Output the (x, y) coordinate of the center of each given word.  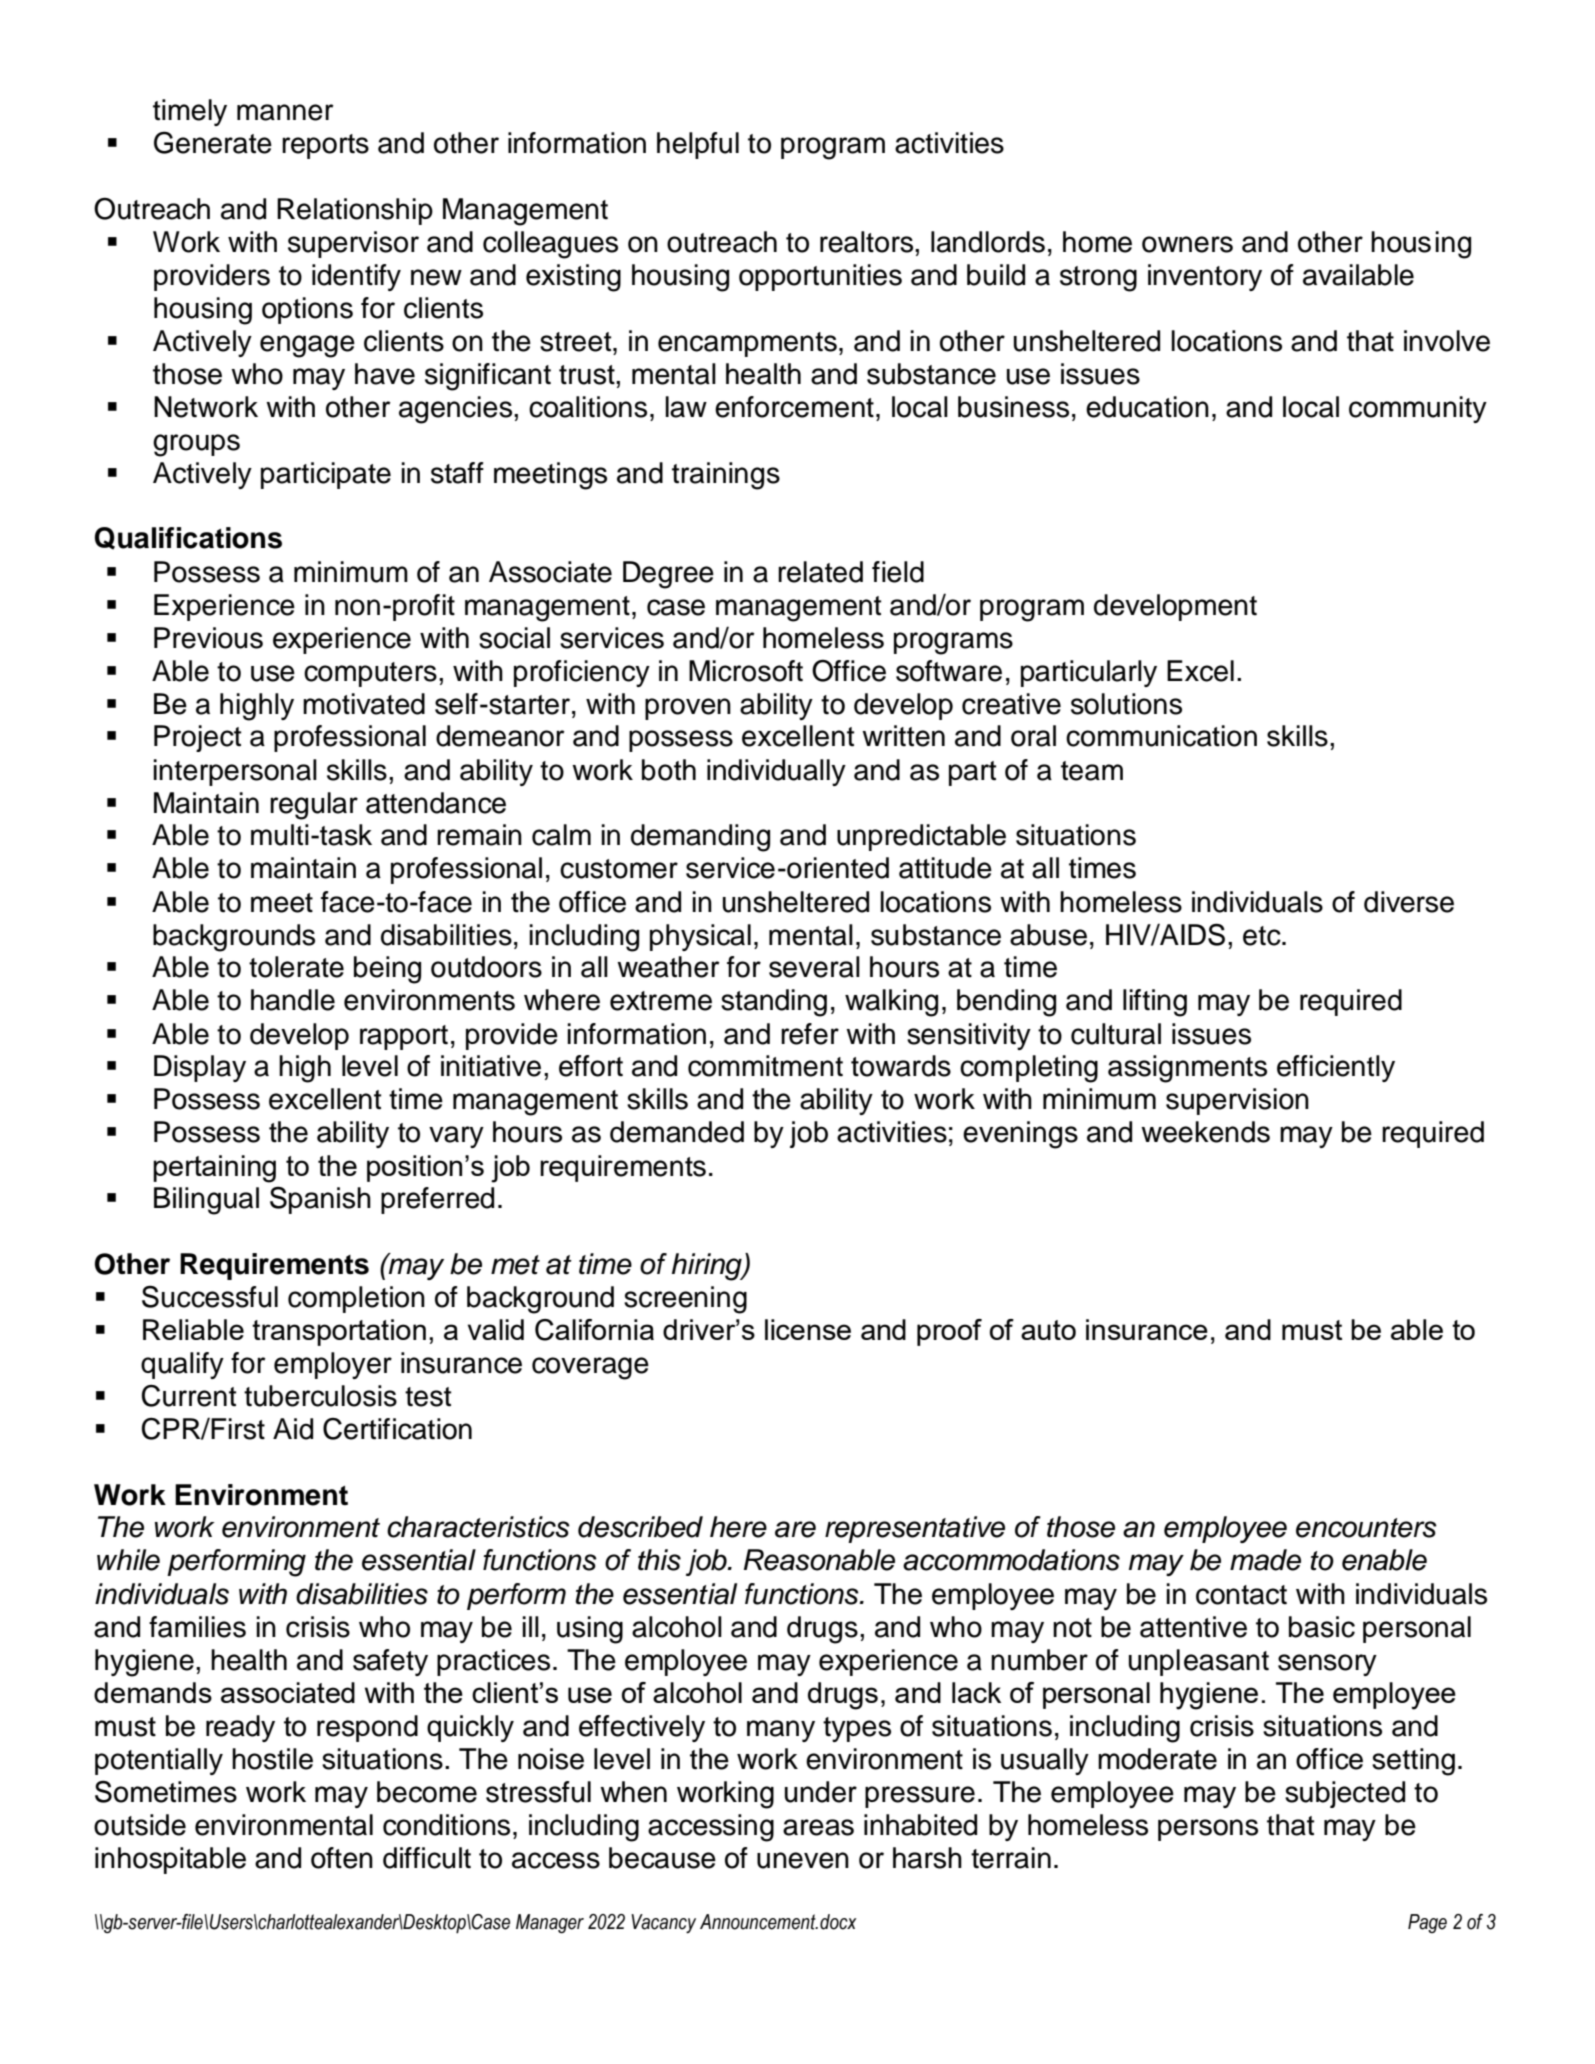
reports (325, 146)
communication (1161, 736)
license (808, 1329)
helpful (698, 145)
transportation (339, 1332)
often (342, 1858)
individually (776, 772)
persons (1208, 1830)
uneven (803, 1860)
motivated (364, 704)
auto (1048, 1330)
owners (1187, 244)
